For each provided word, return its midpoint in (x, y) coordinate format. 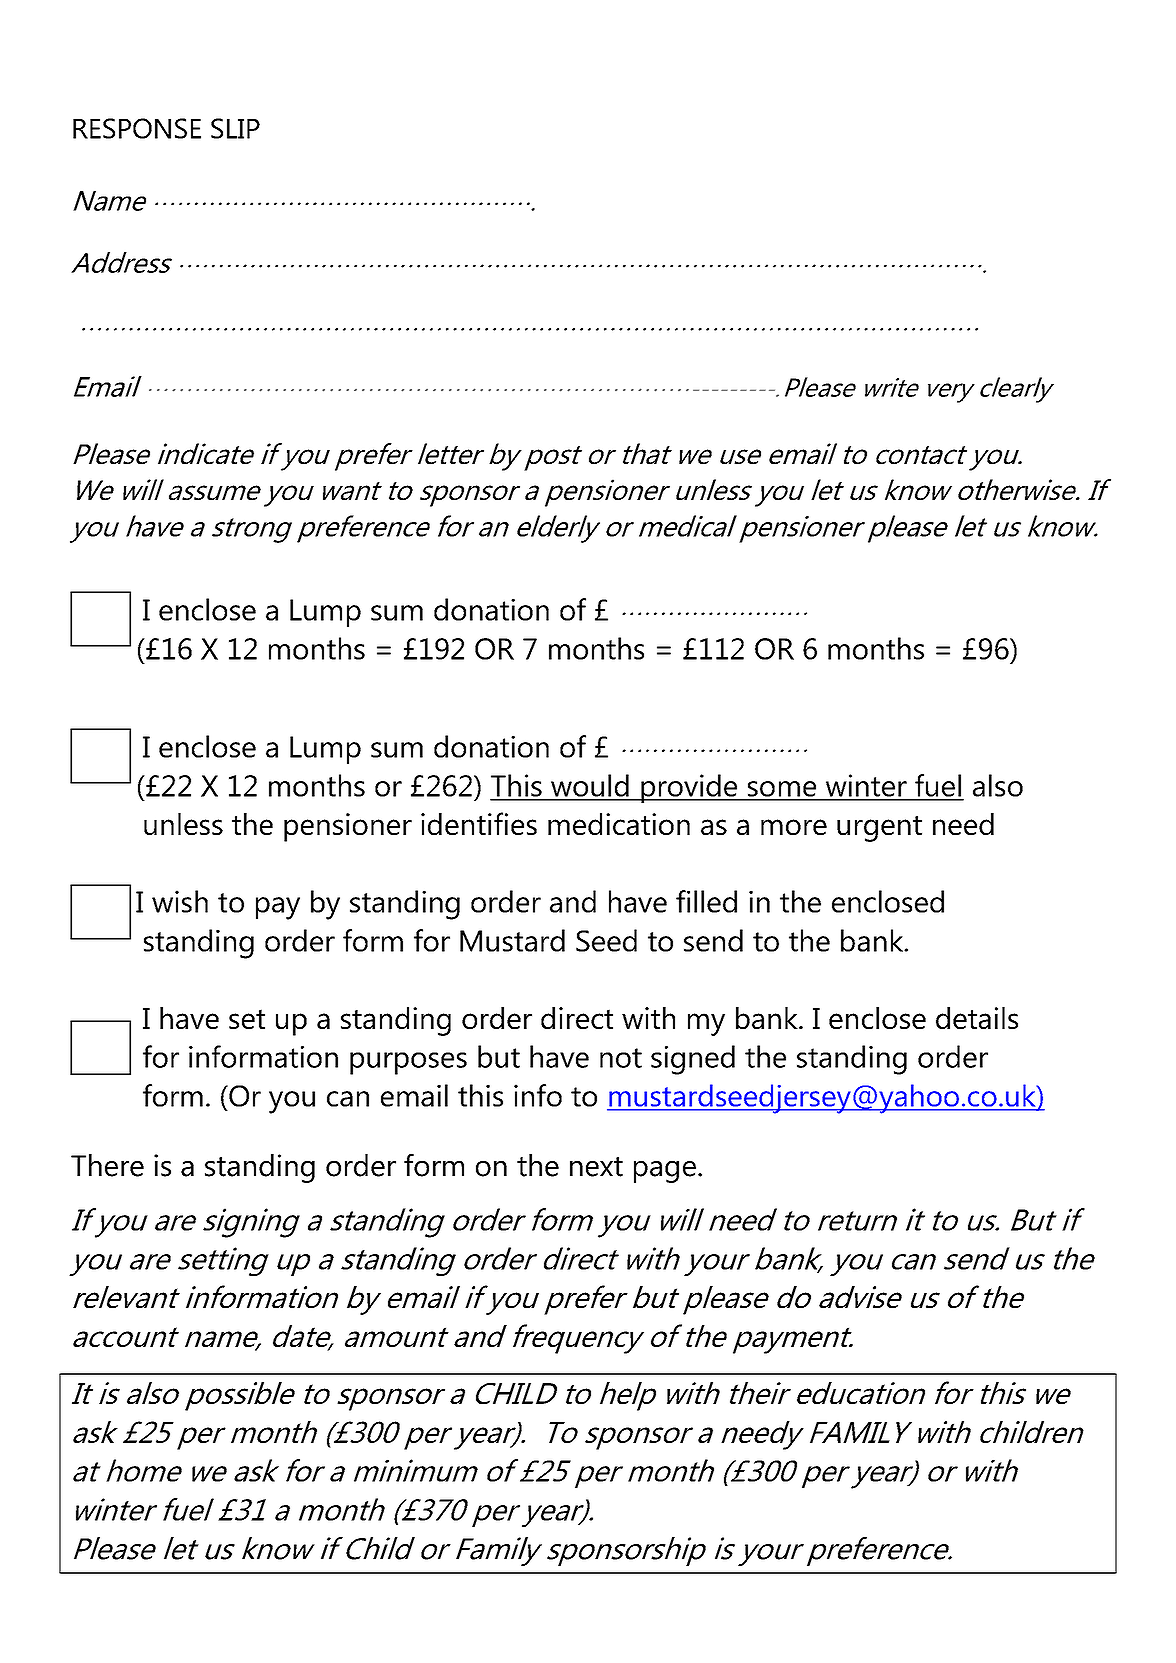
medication (619, 824)
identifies (479, 823)
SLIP (235, 128)
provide (689, 788)
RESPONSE (137, 128)
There (107, 1165)
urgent (879, 829)
